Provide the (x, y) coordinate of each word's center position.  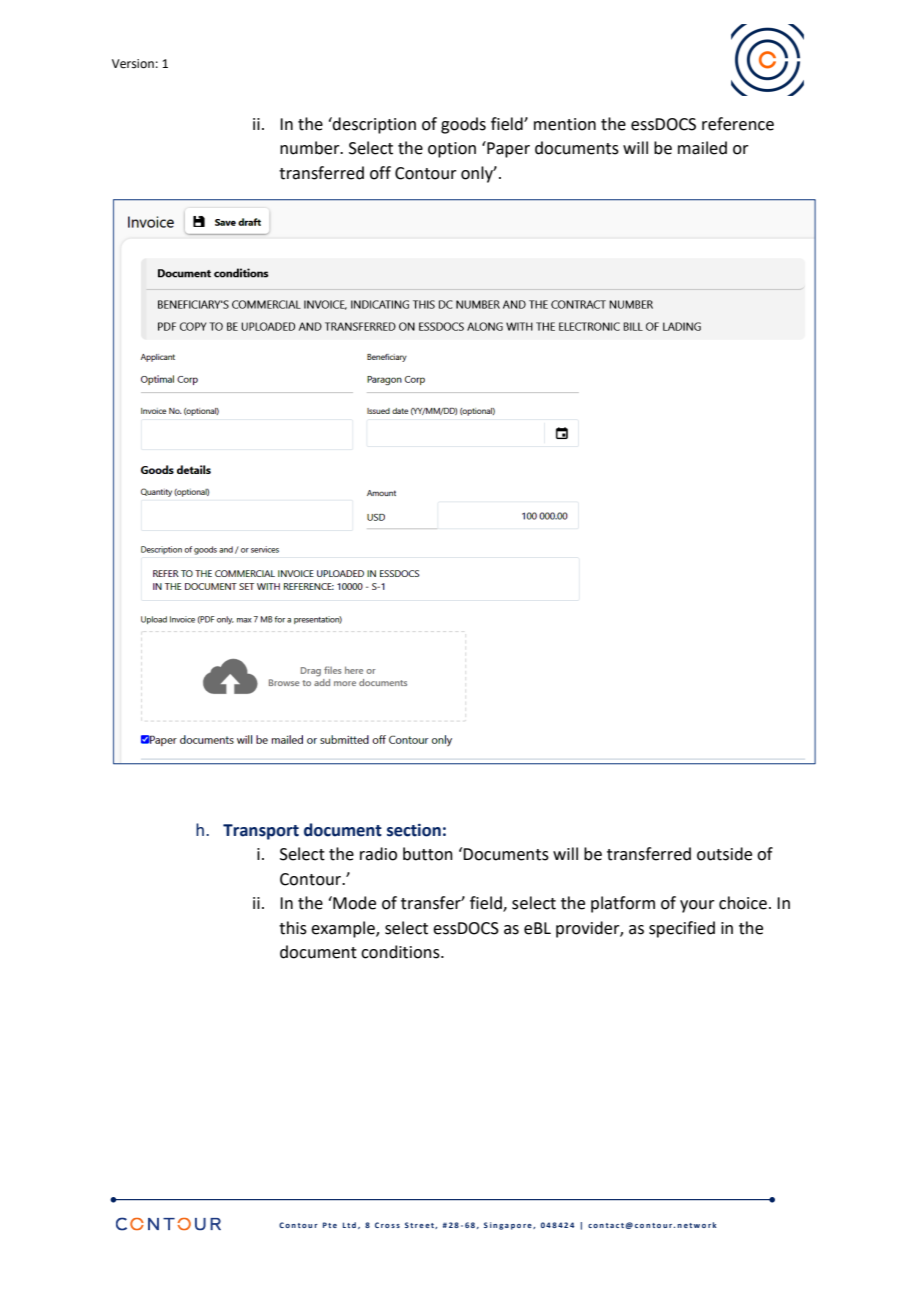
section (414, 830)
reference (738, 124)
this (293, 928)
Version (133, 64)
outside (724, 854)
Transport (261, 832)
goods (463, 125)
